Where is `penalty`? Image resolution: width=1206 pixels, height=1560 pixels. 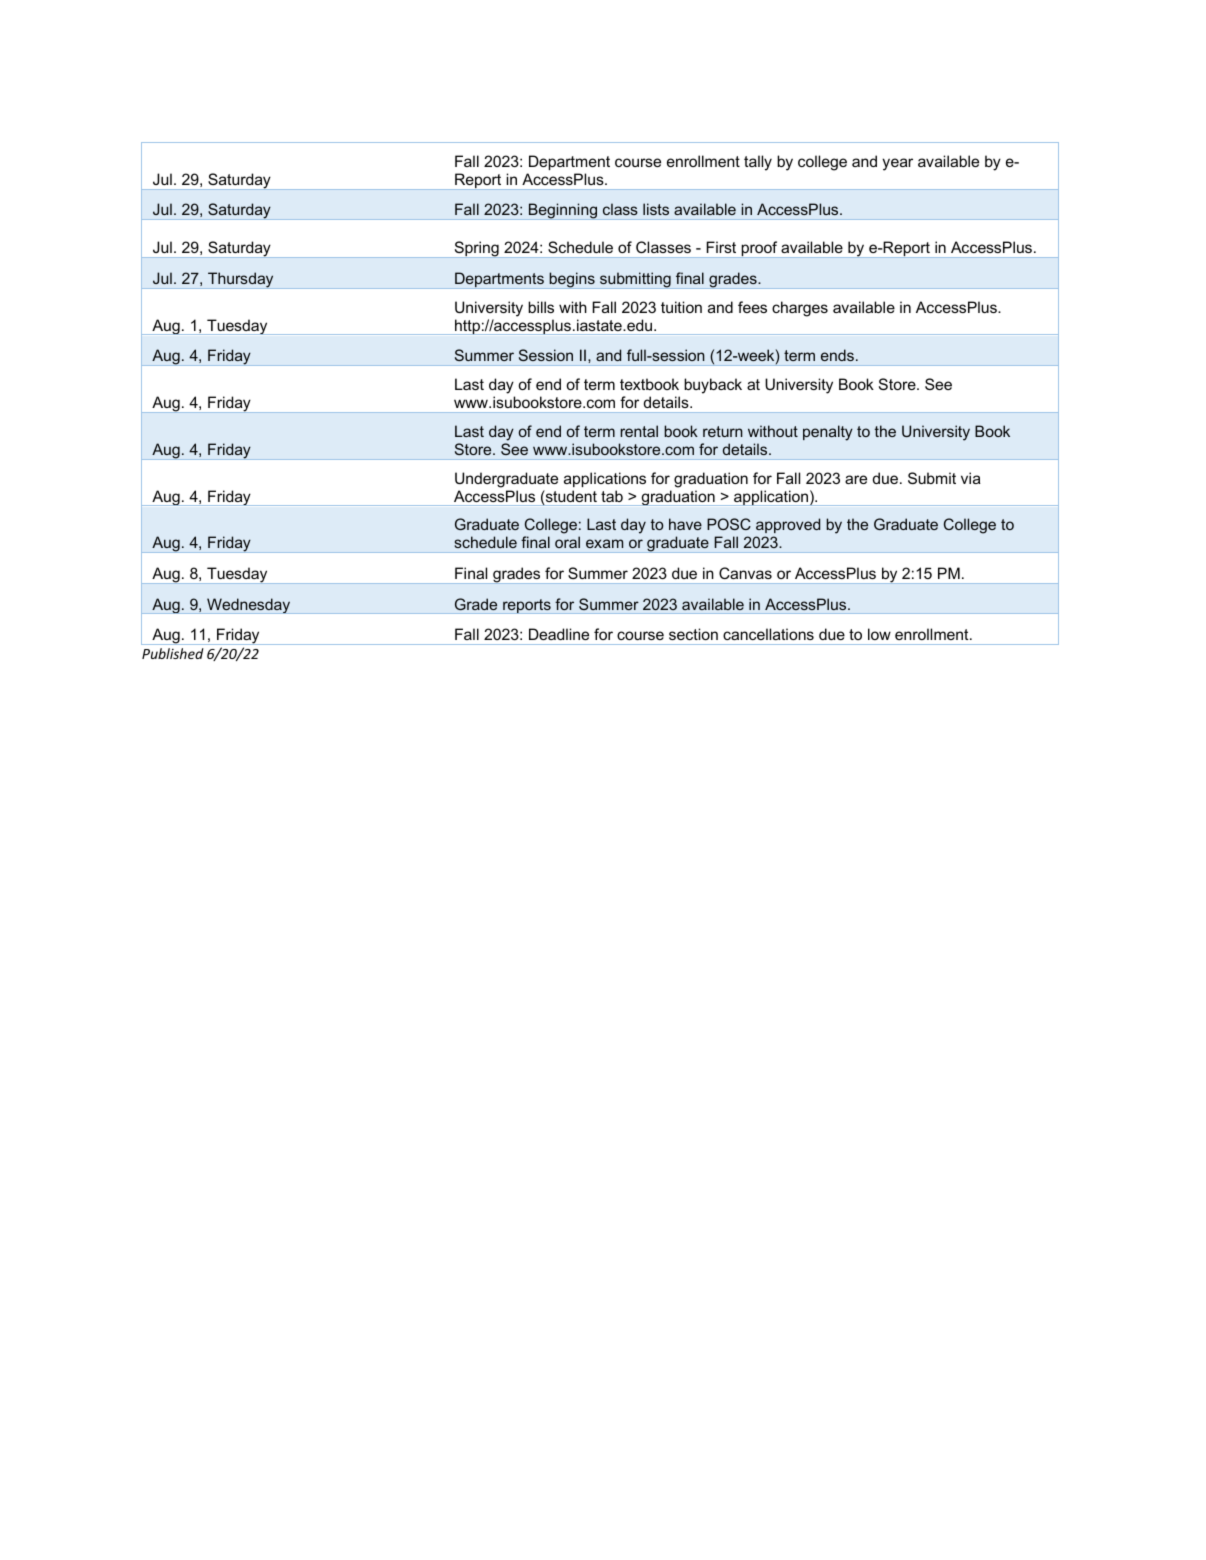
penalty is located at coordinates (828, 433).
